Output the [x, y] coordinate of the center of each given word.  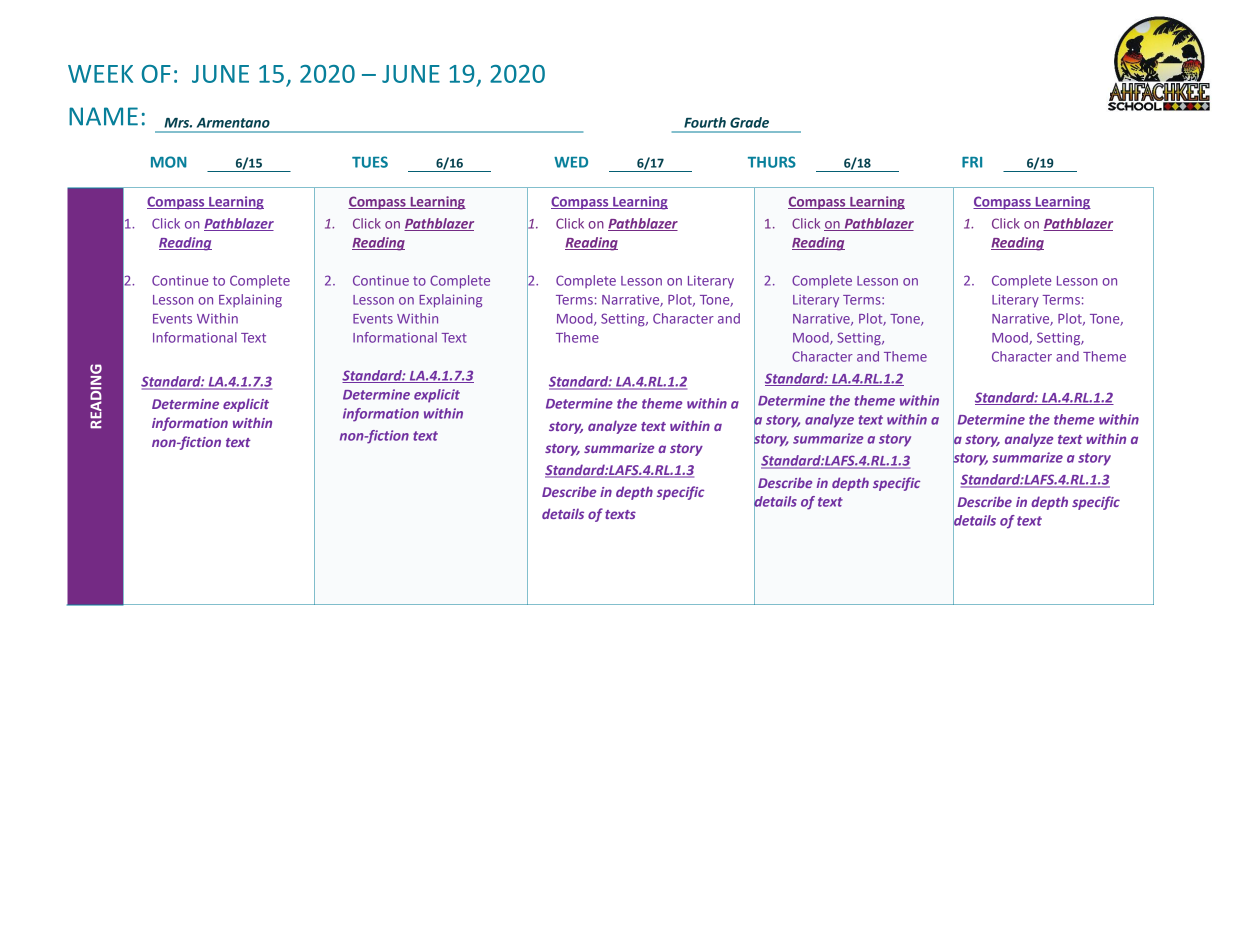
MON [169, 162]
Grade [749, 122]
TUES [370, 162]
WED [571, 162]
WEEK [100, 74]
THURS [772, 162]
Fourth [705, 122]
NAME [103, 116]
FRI [972, 162]
